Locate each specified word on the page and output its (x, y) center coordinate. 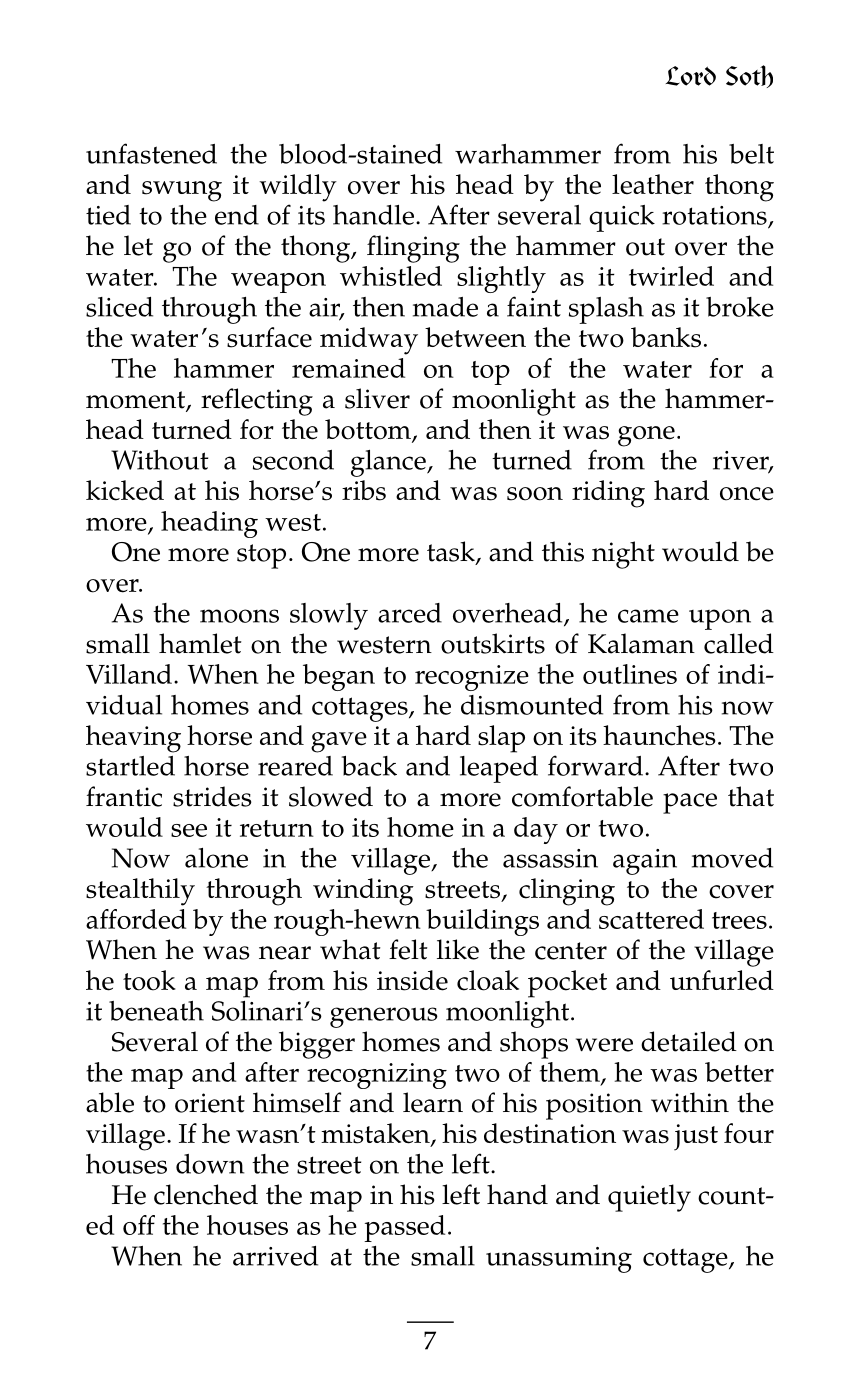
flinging (413, 249)
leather (653, 184)
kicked (125, 490)
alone (216, 858)
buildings (482, 922)
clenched (206, 1194)
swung (182, 191)
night (623, 555)
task (452, 552)
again (645, 862)
